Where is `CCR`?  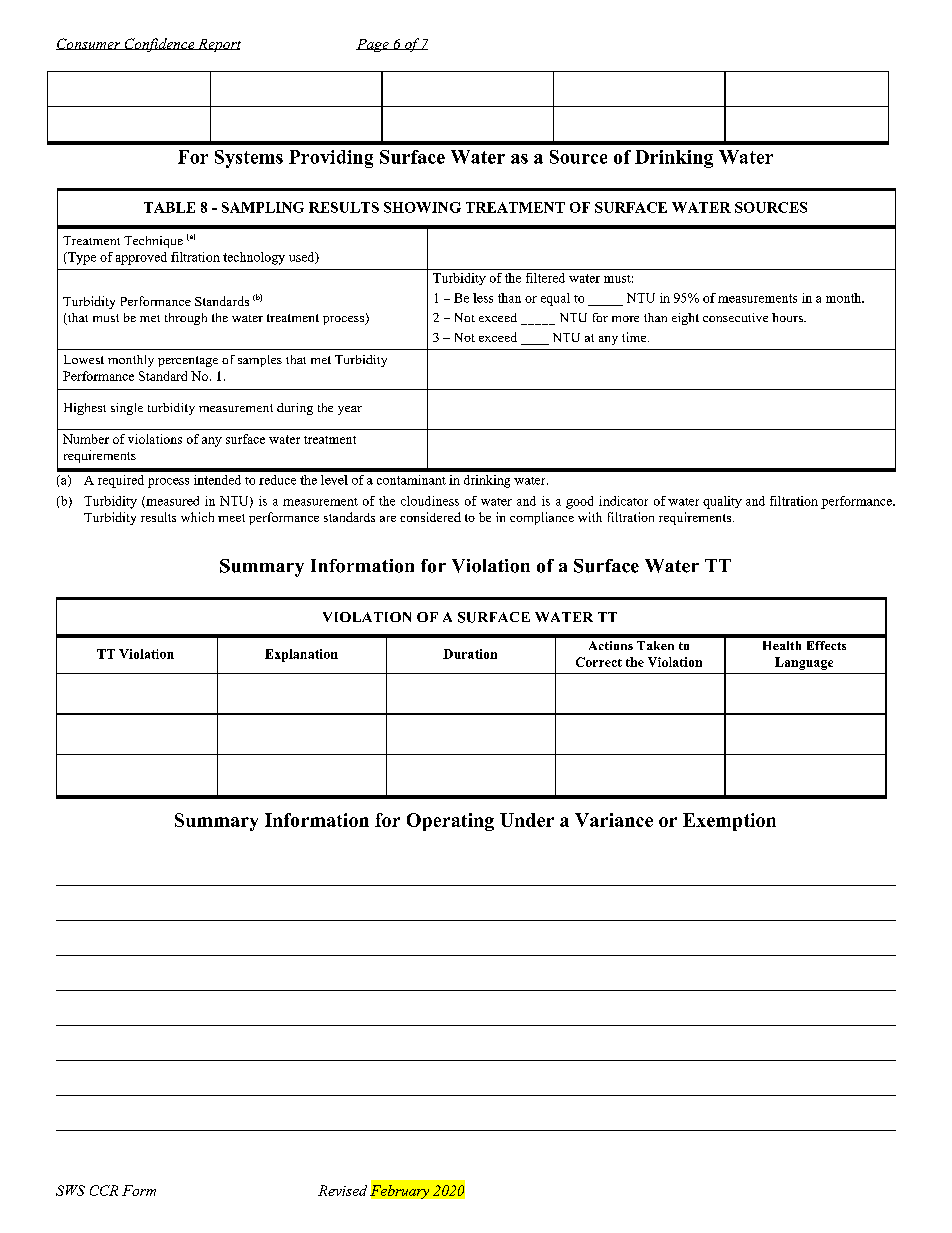 CCR is located at coordinates (104, 1190).
